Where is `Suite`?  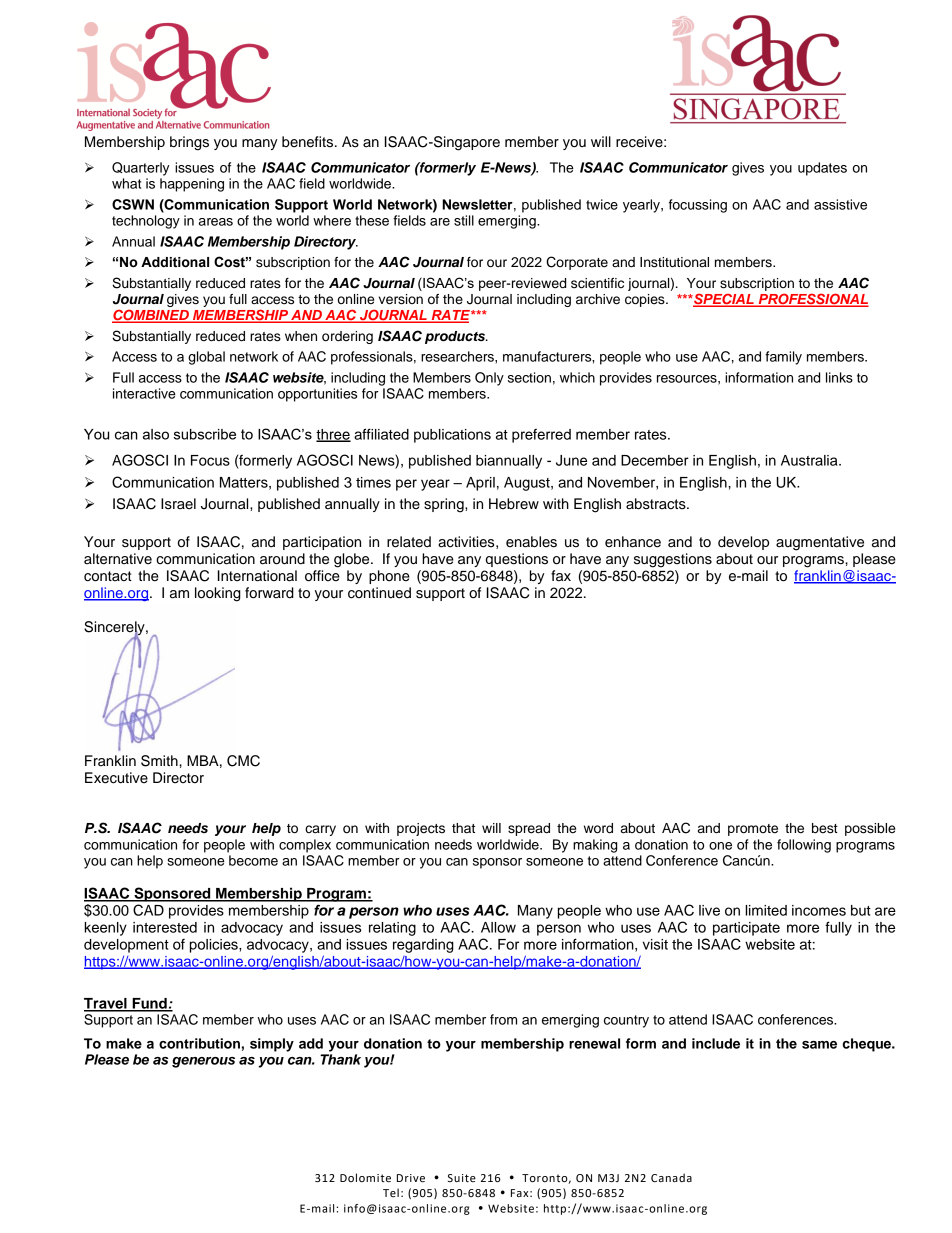 Suite is located at coordinates (462, 1178).
